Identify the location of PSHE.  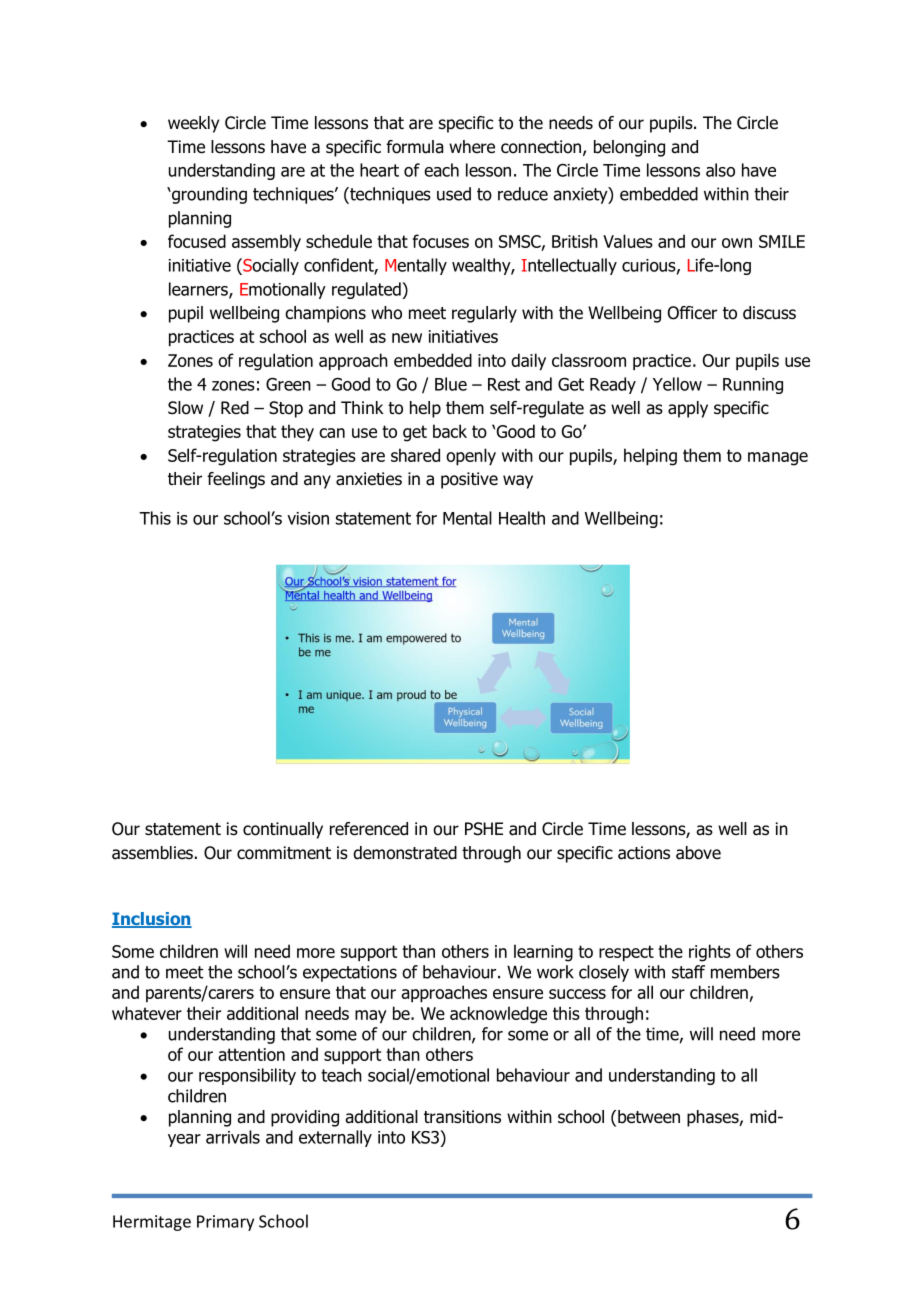
(484, 829).
